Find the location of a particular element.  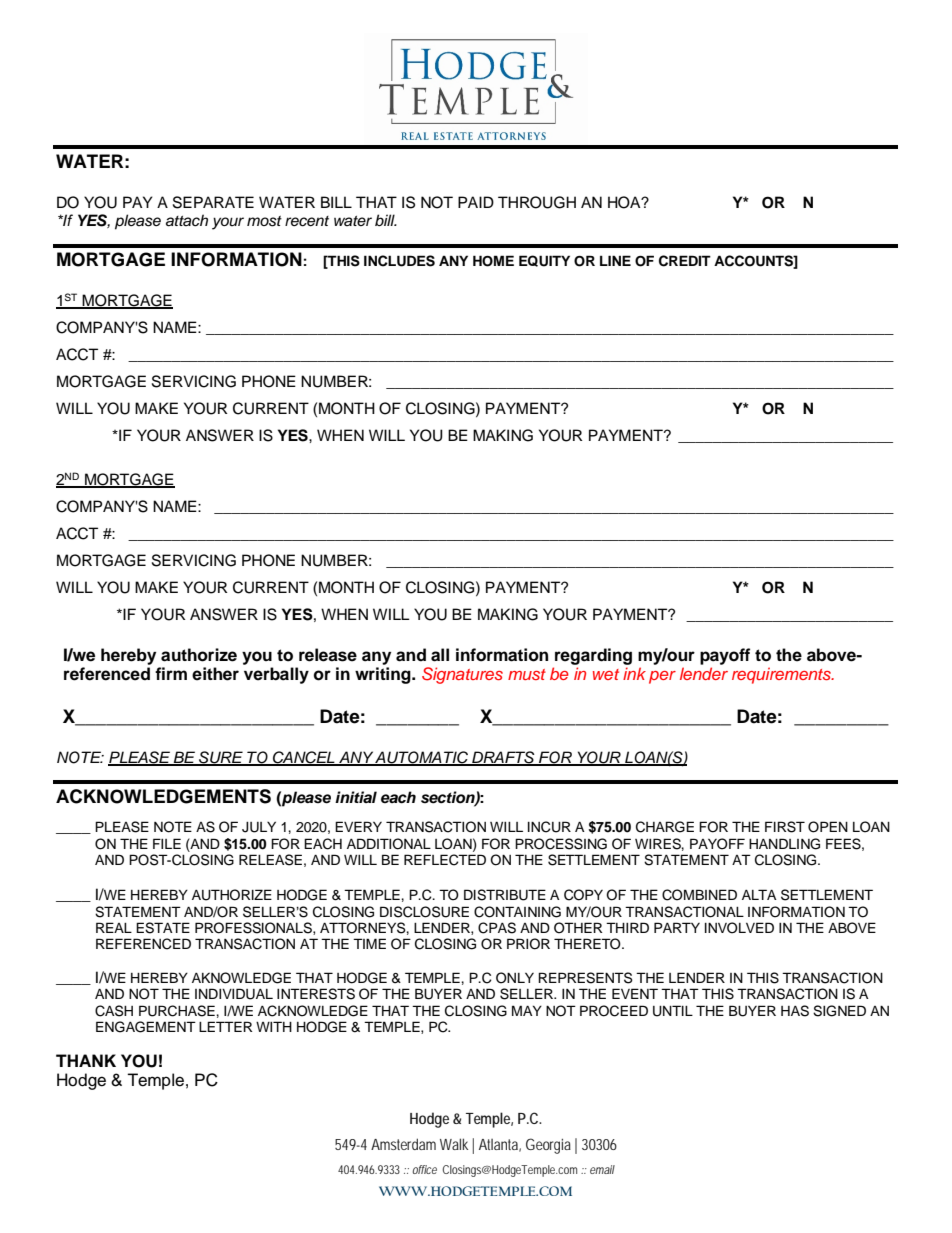

PAID is located at coordinates (476, 202).
